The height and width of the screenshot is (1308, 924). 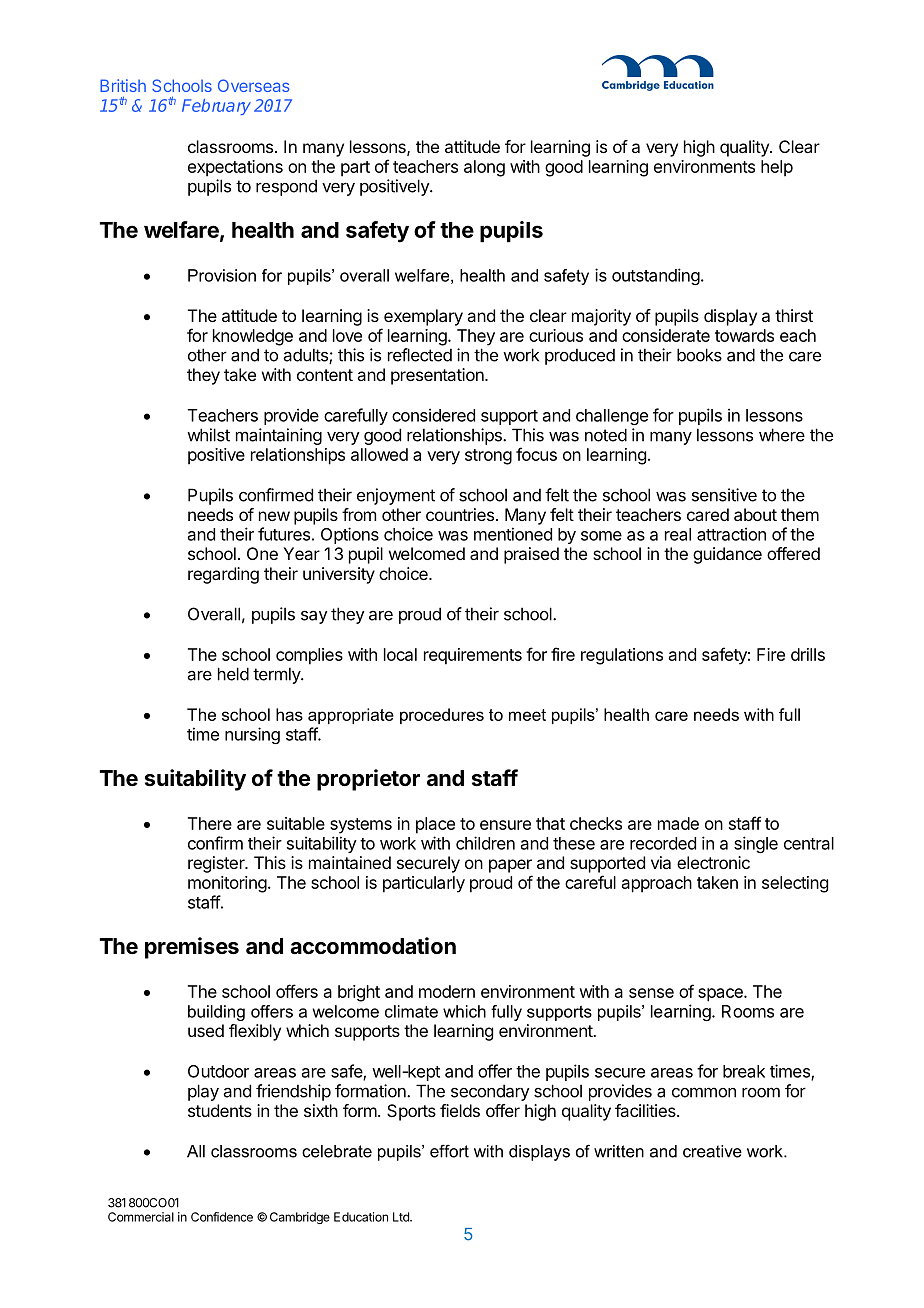 I want to click on along, so click(x=484, y=168).
